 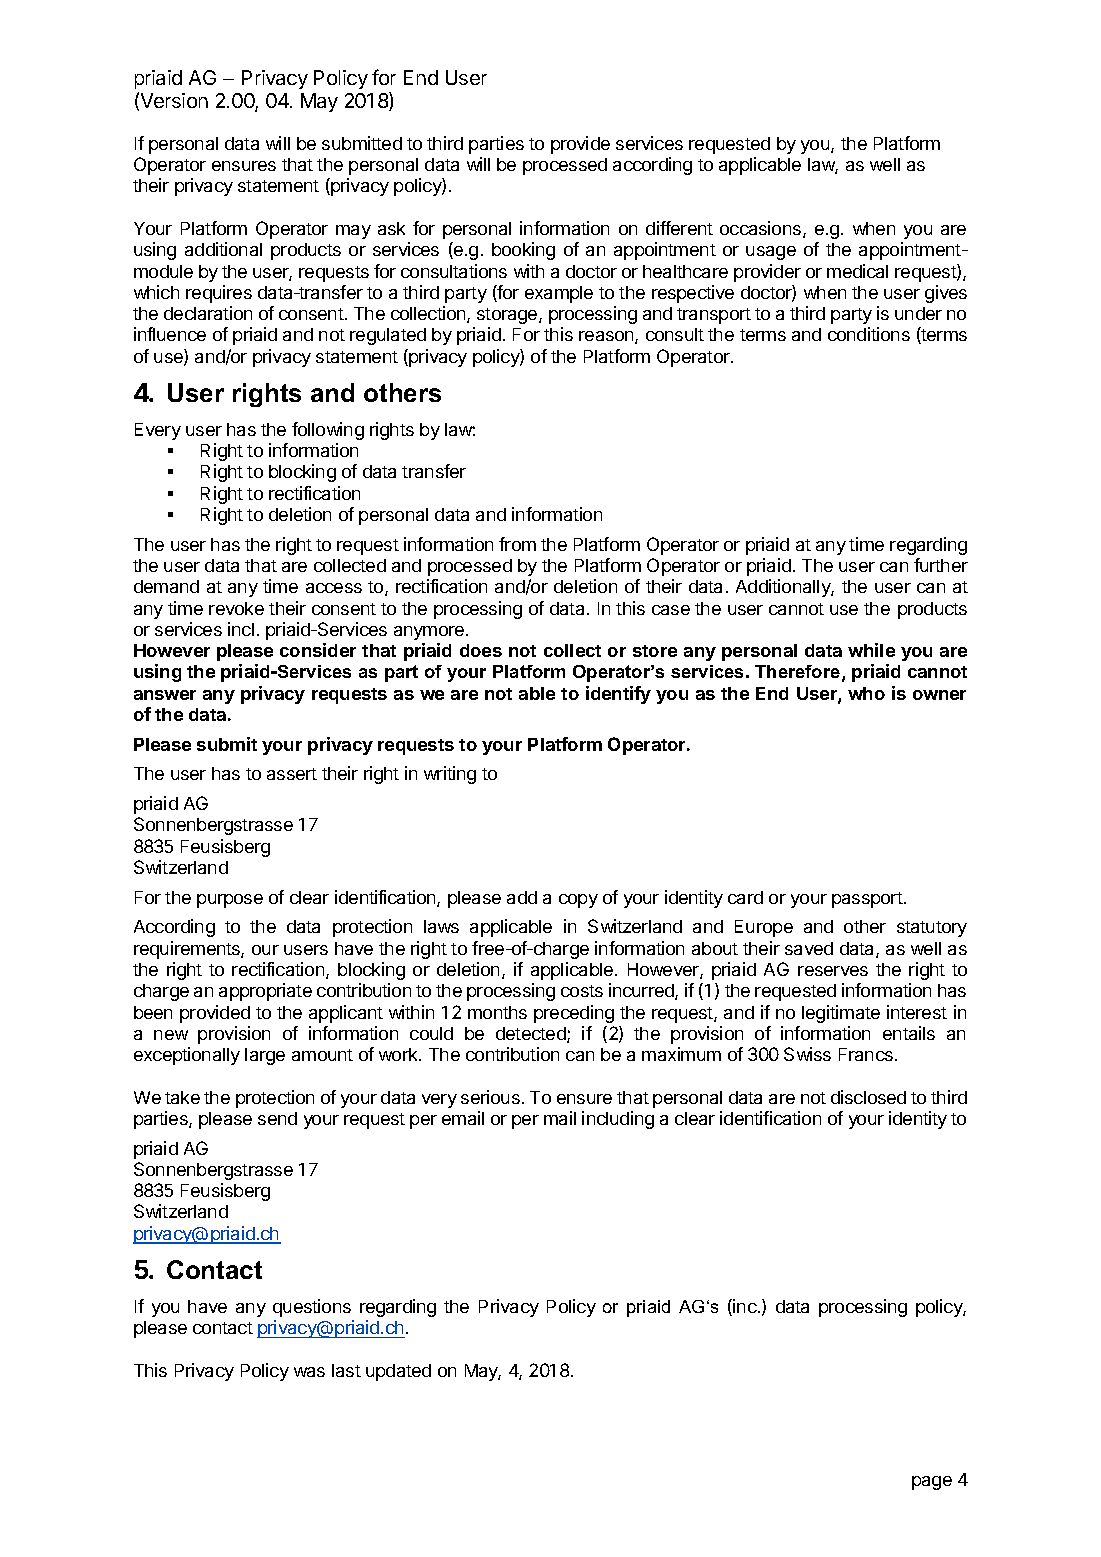 What do you see at coordinates (857, 271) in the image?
I see `medical` at bounding box center [857, 271].
